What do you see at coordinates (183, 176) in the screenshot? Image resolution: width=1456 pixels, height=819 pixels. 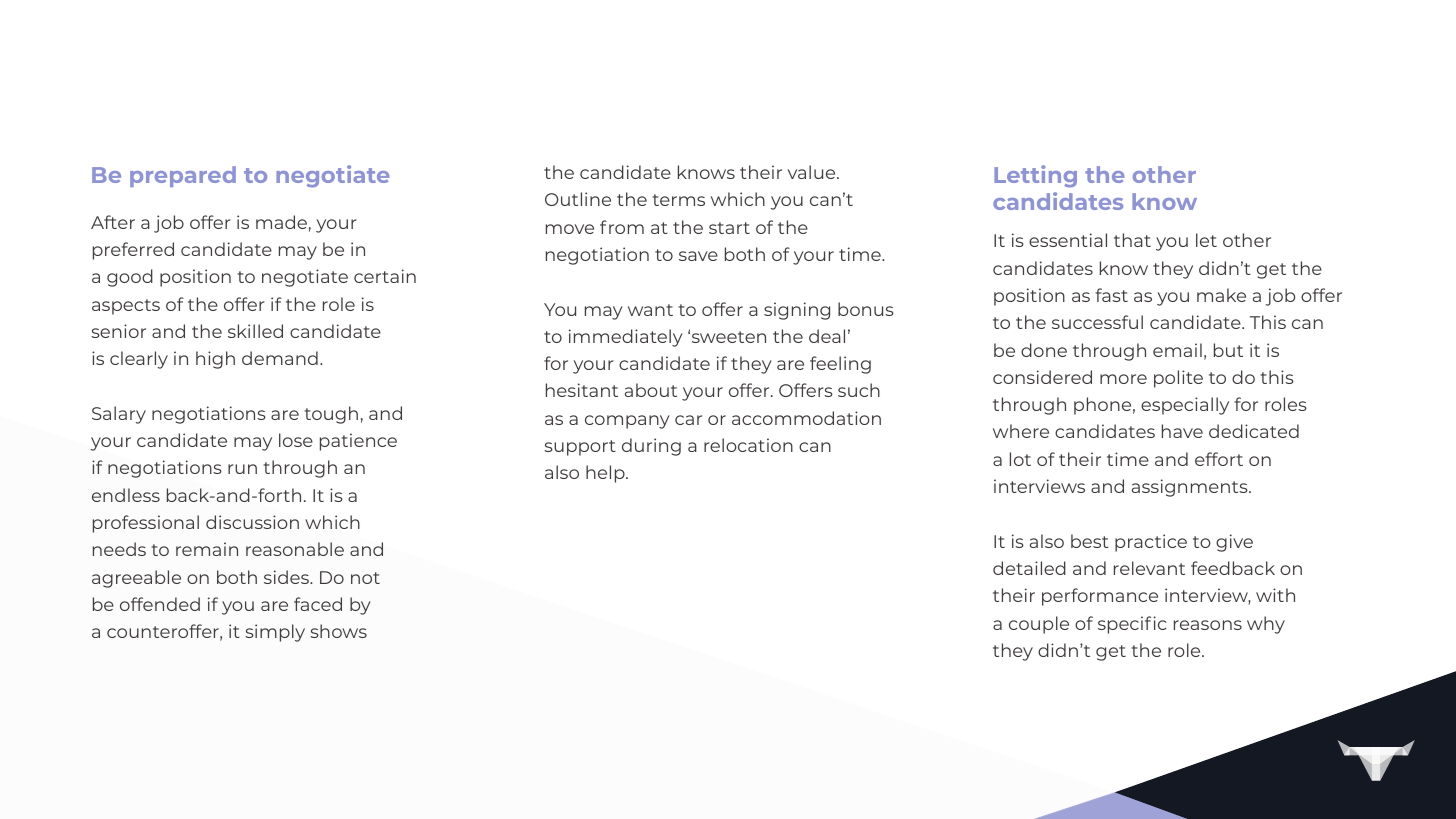 I see `prepared` at bounding box center [183, 176].
